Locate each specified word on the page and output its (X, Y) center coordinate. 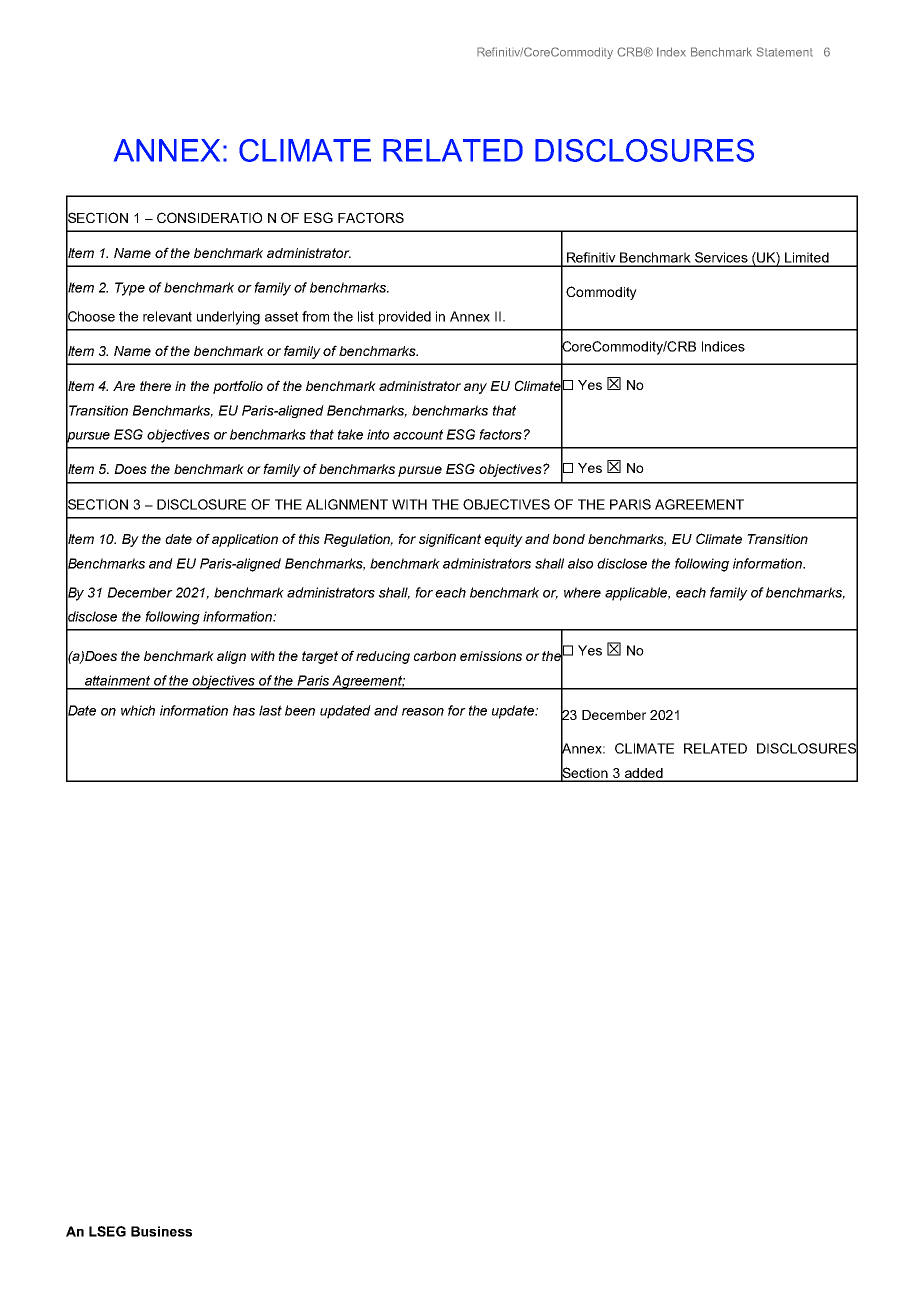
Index (671, 52)
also (580, 563)
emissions (491, 656)
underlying (228, 318)
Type (130, 289)
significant (450, 540)
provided (405, 318)
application (245, 540)
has (244, 710)
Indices (723, 346)
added (643, 774)
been (300, 710)
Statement (785, 52)
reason (423, 712)
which (138, 710)
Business (161, 1231)
